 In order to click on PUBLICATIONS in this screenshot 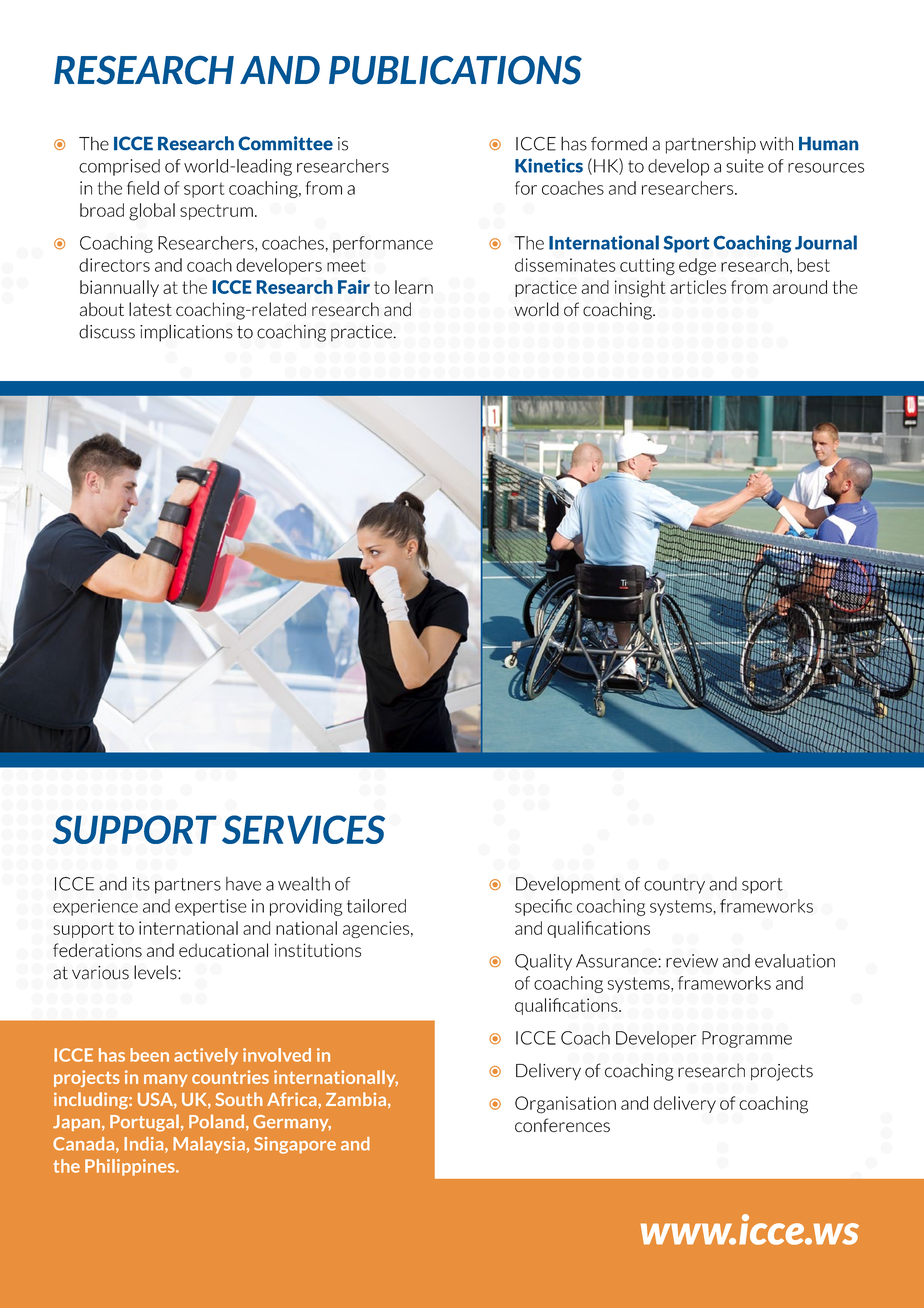, I will do `click(455, 70)`.
